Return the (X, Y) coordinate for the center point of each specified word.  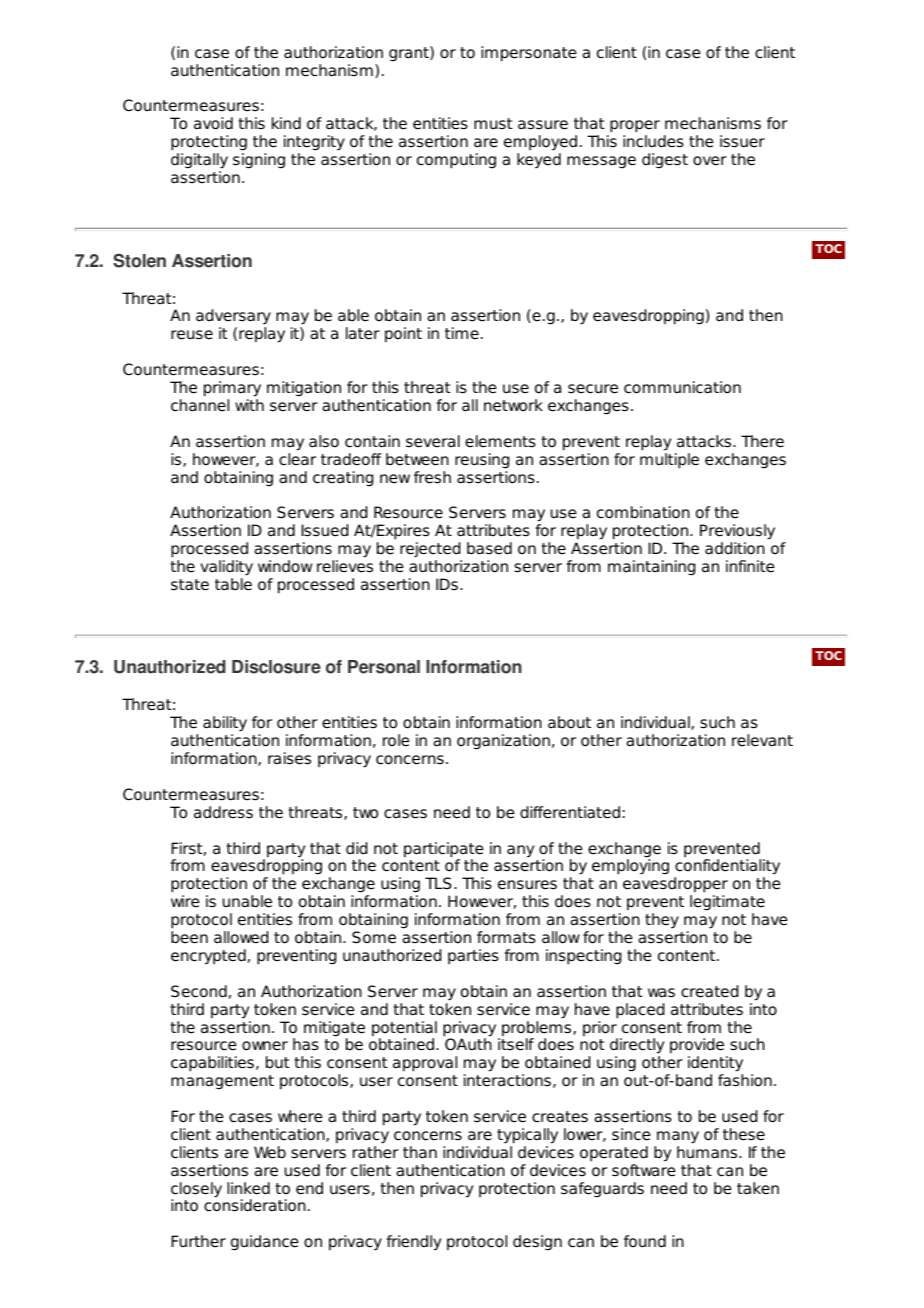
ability (225, 724)
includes (653, 141)
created (709, 991)
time (462, 333)
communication (682, 387)
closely (196, 1191)
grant (410, 53)
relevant (762, 740)
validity (226, 568)
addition (735, 548)
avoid (213, 123)
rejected (430, 549)
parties (473, 956)
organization (503, 742)
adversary (233, 318)
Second (199, 991)
